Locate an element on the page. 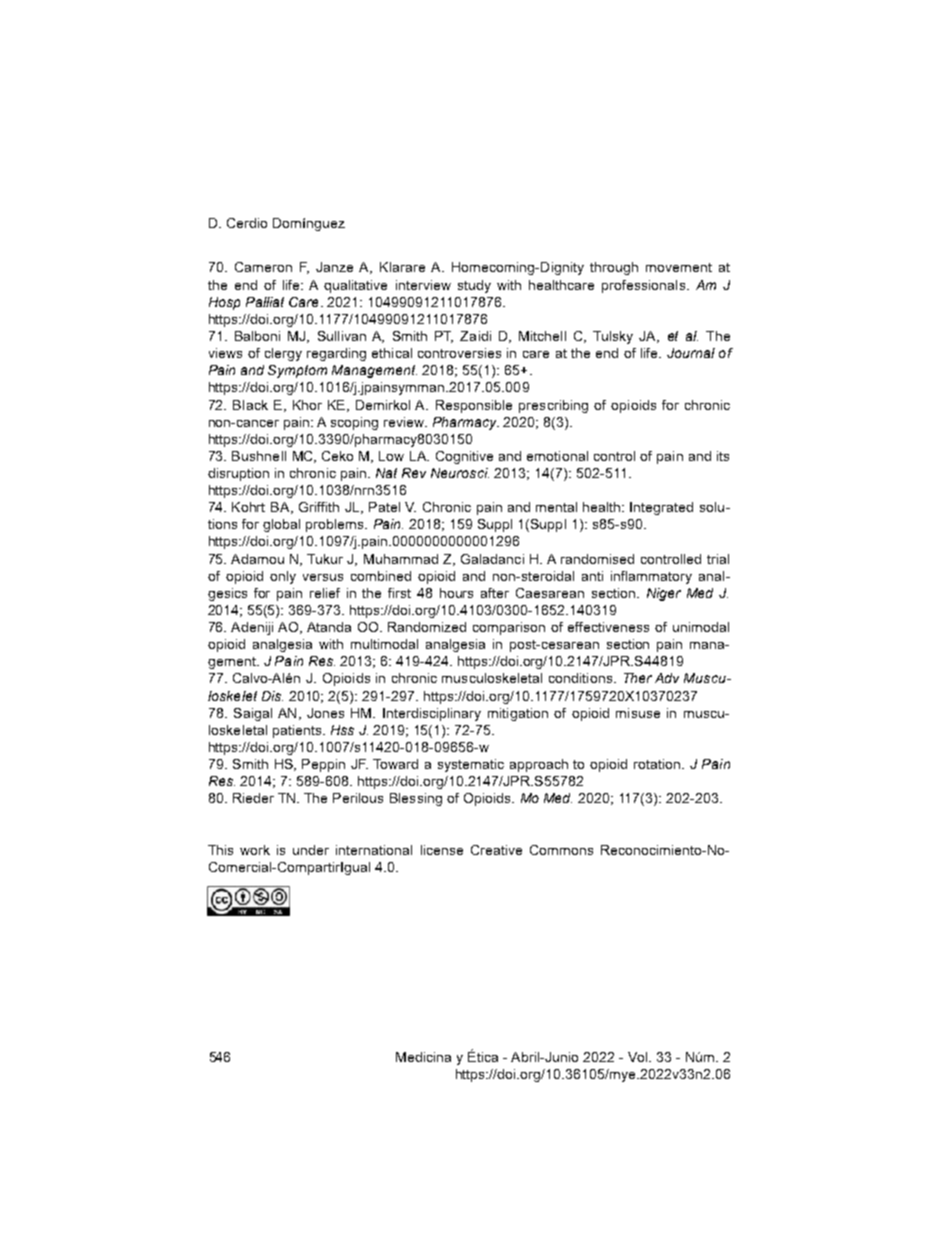  Cameron is located at coordinates (263, 267).
